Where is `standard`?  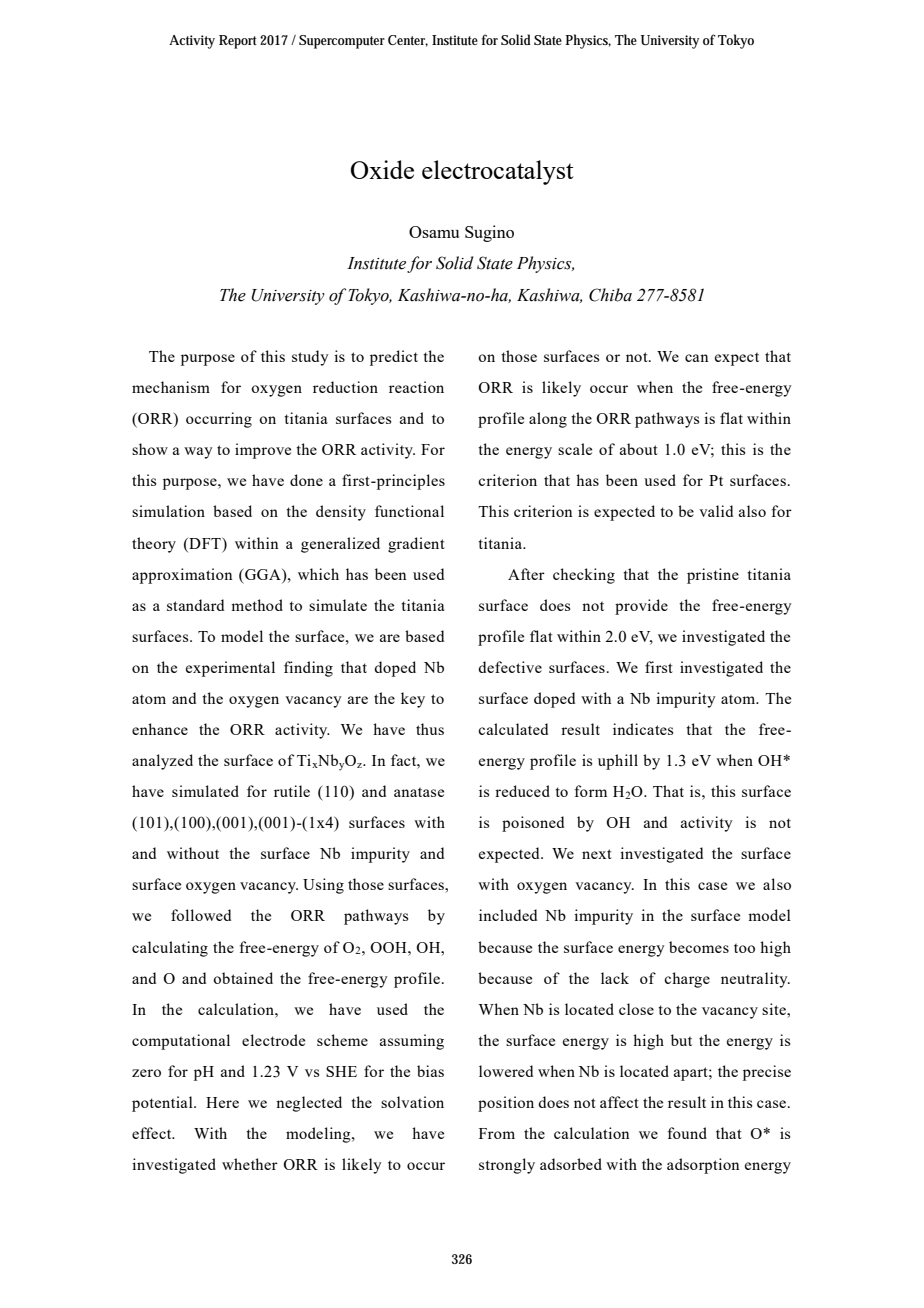 standard is located at coordinates (195, 605).
